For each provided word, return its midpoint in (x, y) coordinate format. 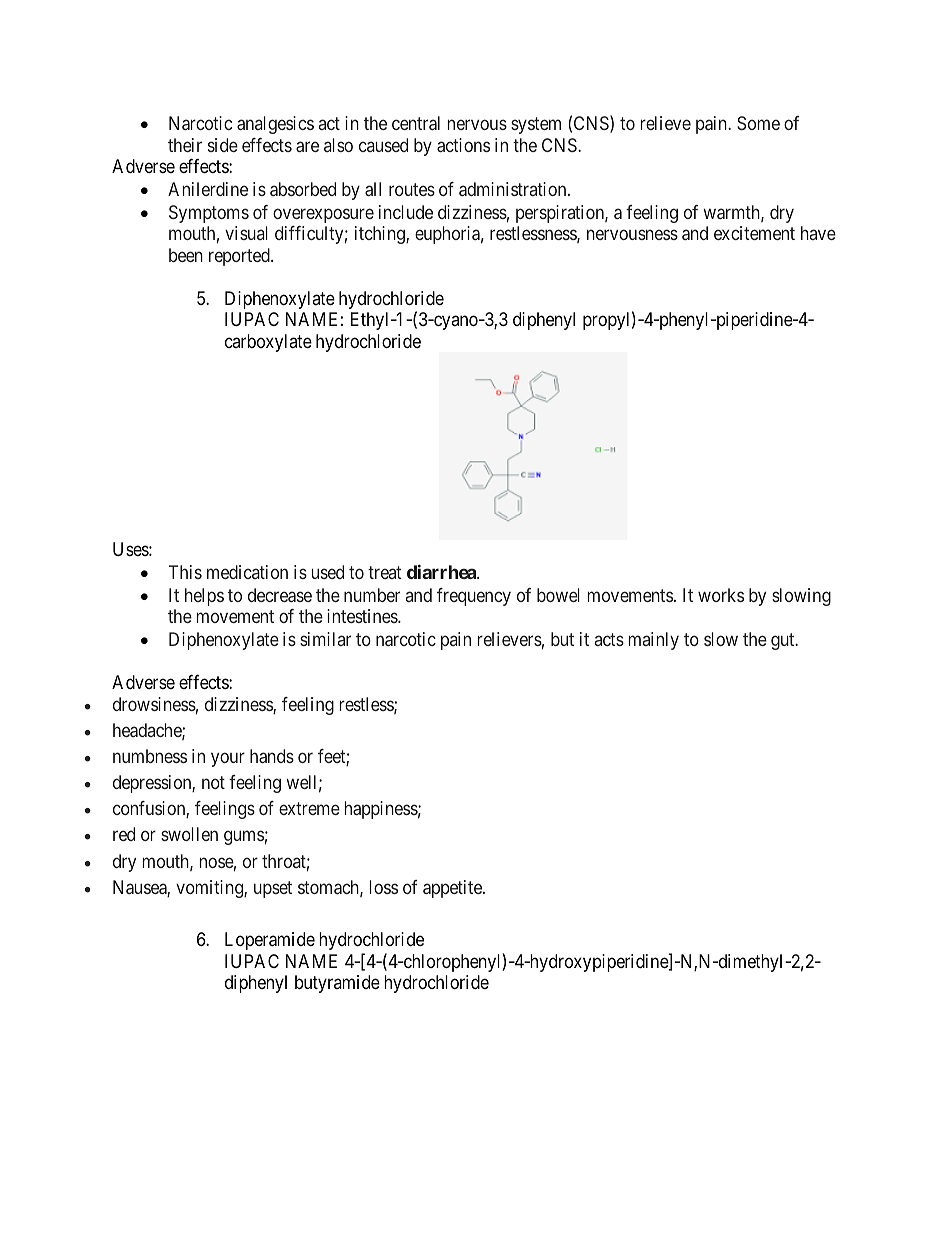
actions (463, 145)
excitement (754, 233)
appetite (453, 889)
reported (240, 257)
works (721, 595)
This (185, 572)
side (223, 145)
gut (784, 641)
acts (609, 639)
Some (758, 123)
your (228, 759)
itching (381, 235)
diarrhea (442, 572)
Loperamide (270, 941)
